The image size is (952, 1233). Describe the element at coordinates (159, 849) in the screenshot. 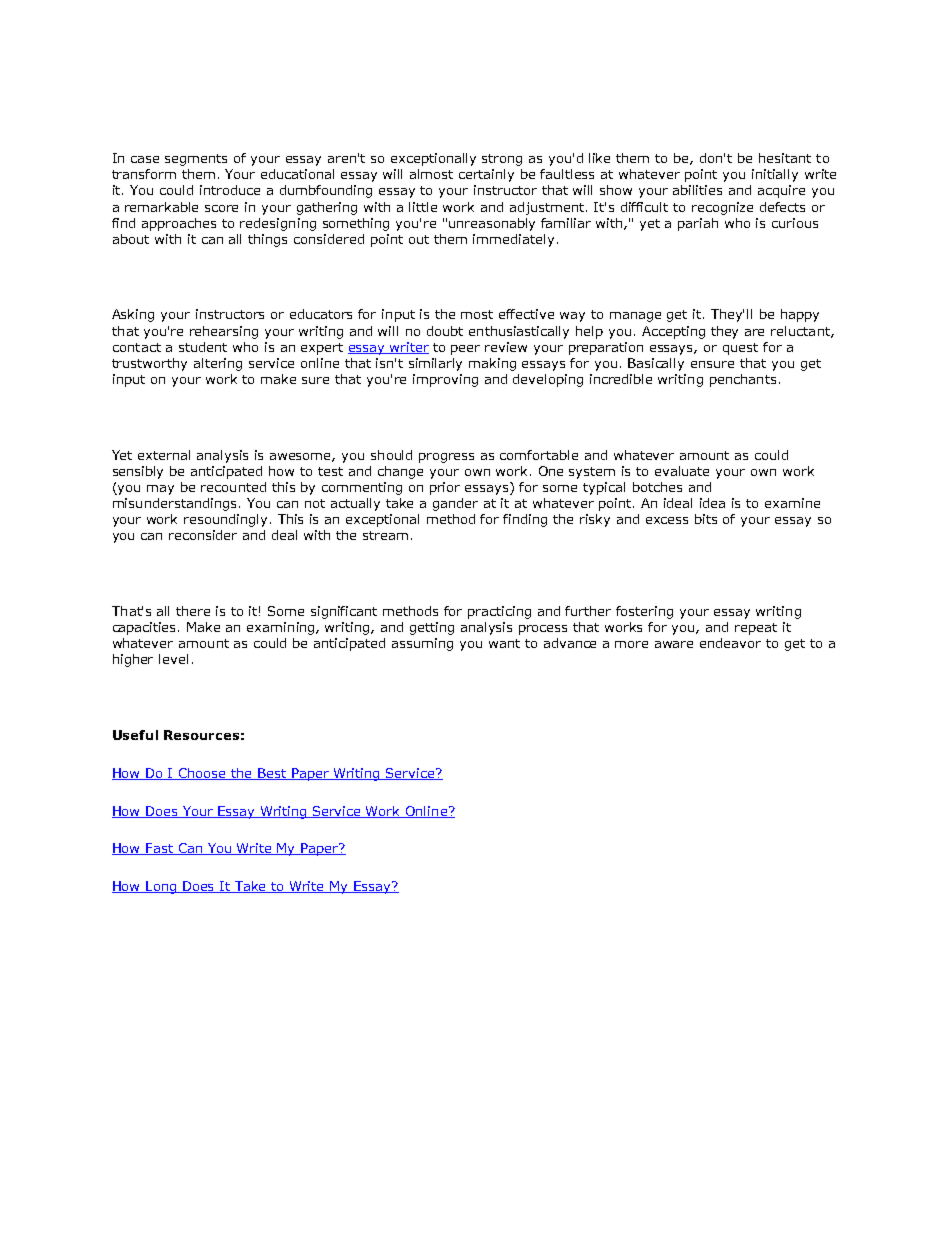

I see `Fast` at that location.
